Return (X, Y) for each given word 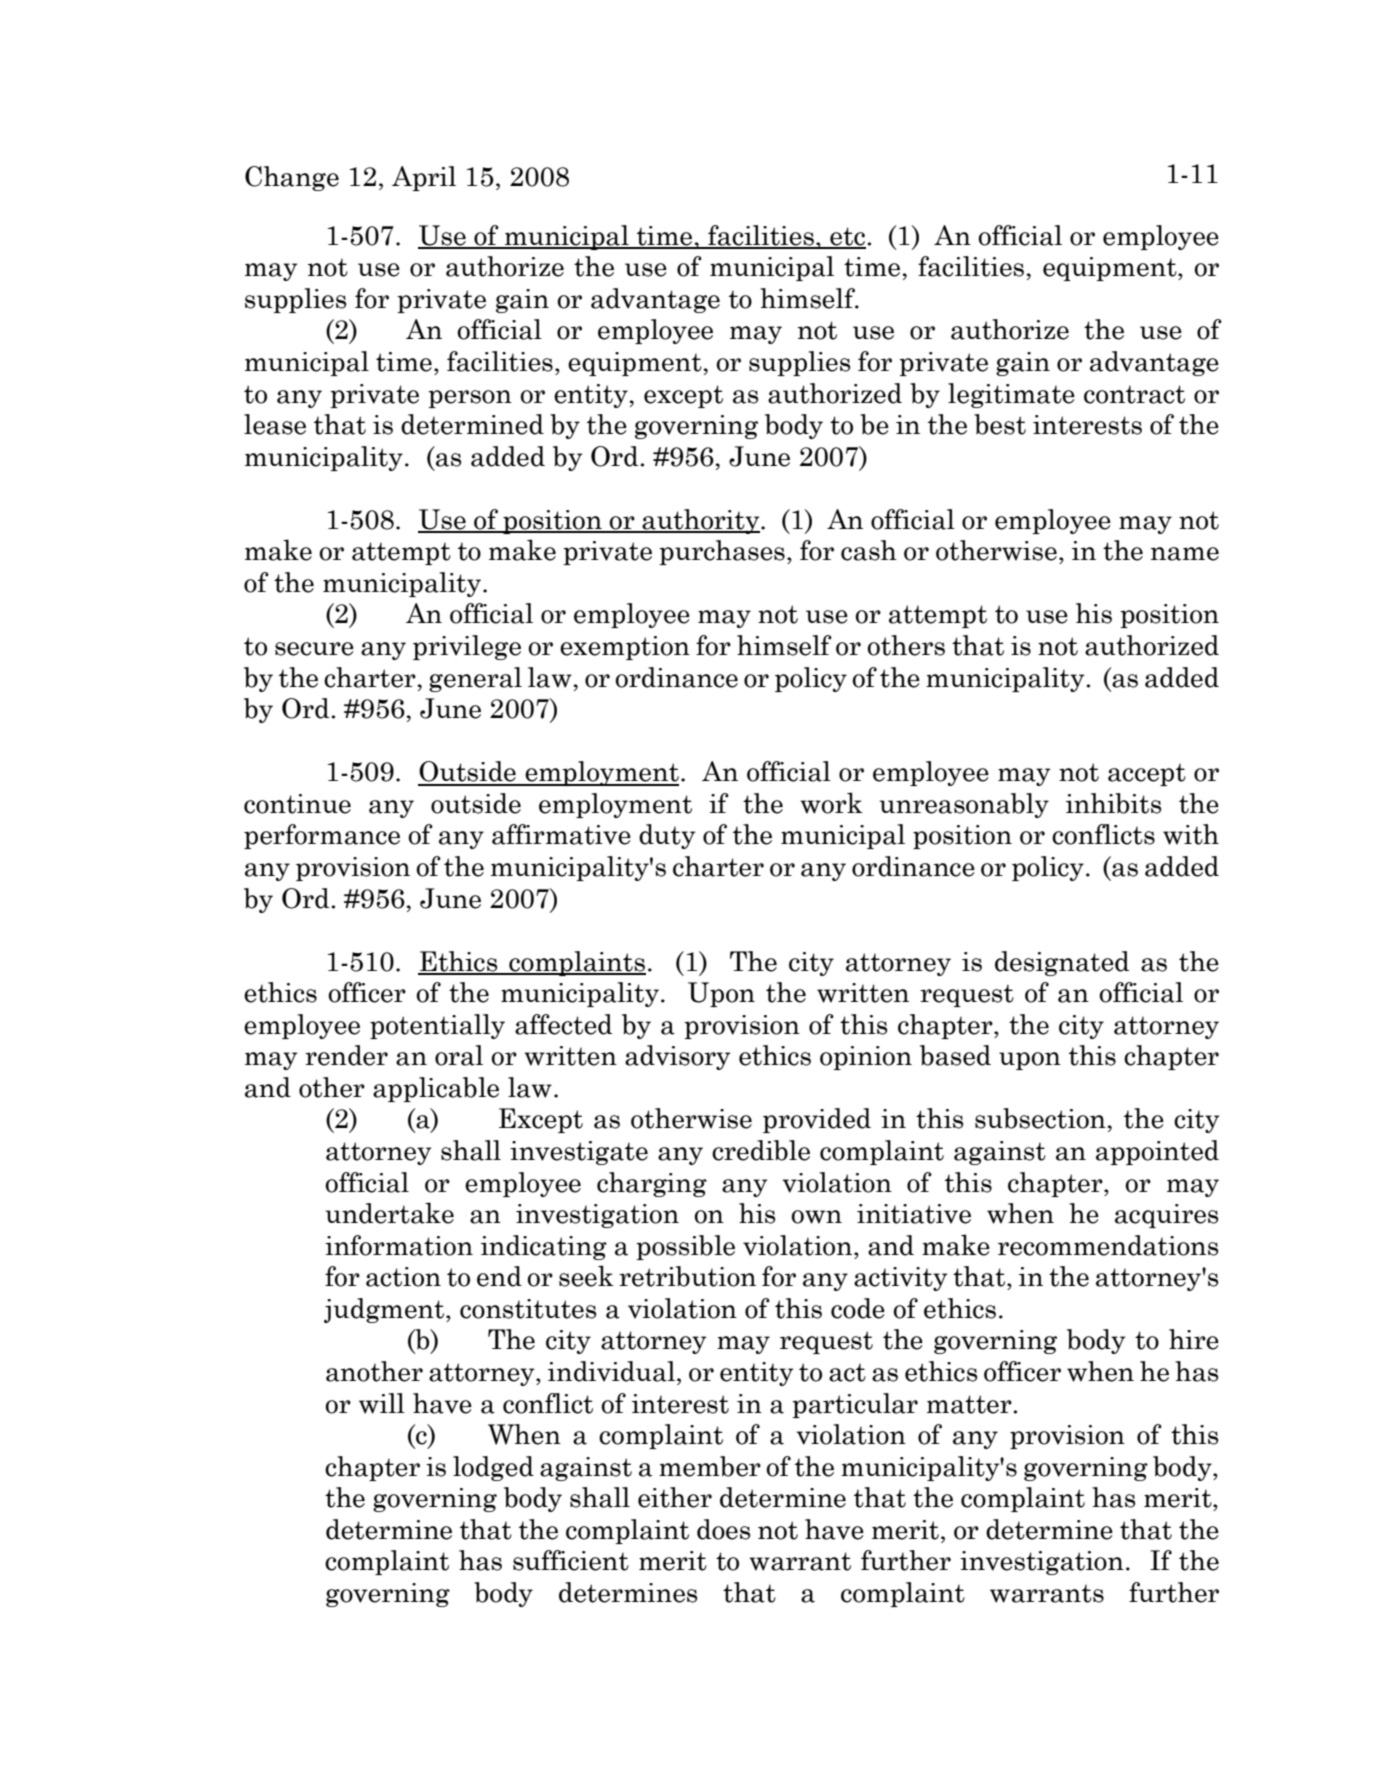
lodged (493, 1468)
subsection (1041, 1118)
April (424, 178)
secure (314, 649)
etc (847, 237)
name (1184, 554)
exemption (625, 648)
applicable (436, 1089)
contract (1134, 394)
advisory (678, 1057)
